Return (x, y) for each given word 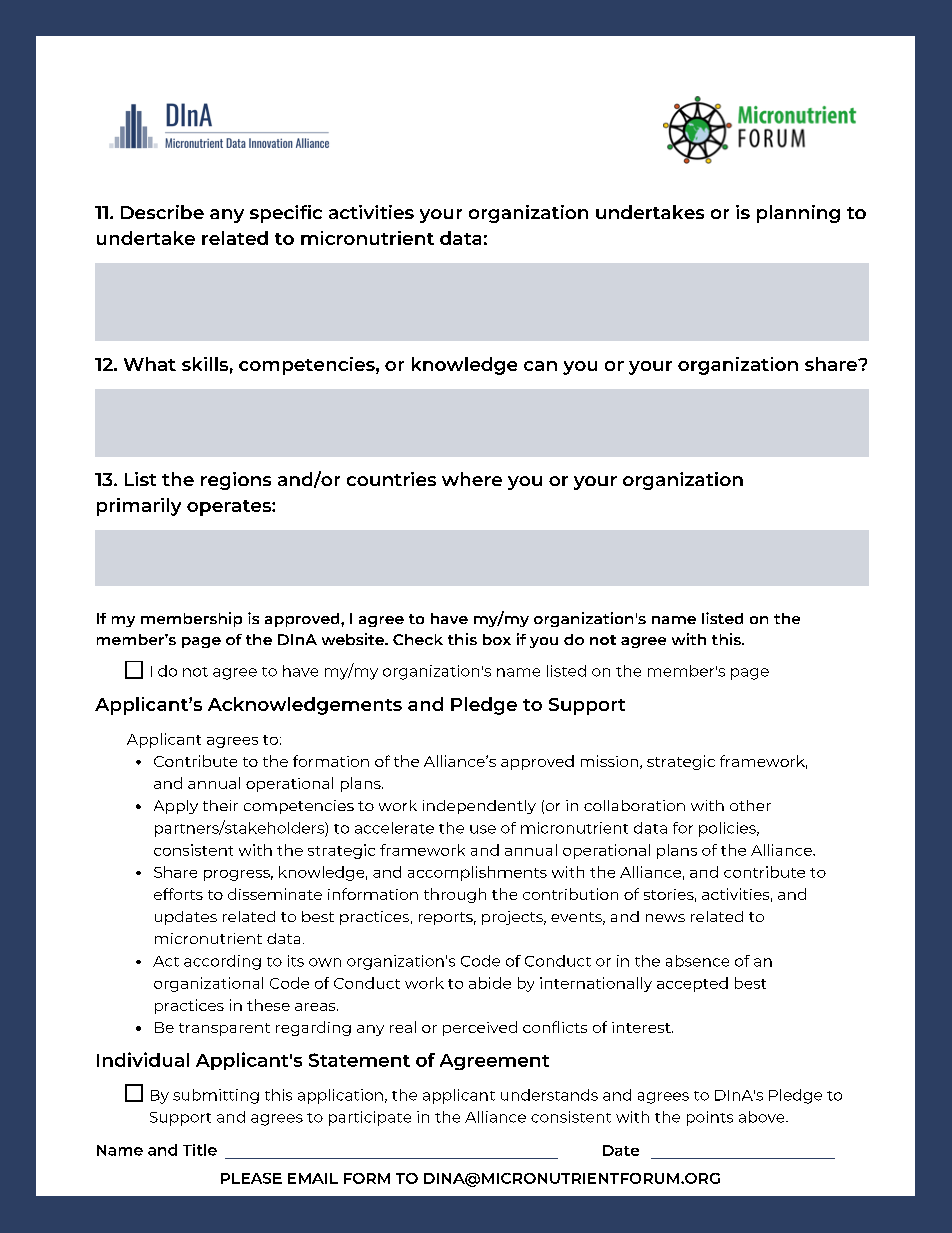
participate (370, 1118)
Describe (162, 212)
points (710, 1118)
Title (200, 1150)
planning (798, 214)
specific (286, 214)
